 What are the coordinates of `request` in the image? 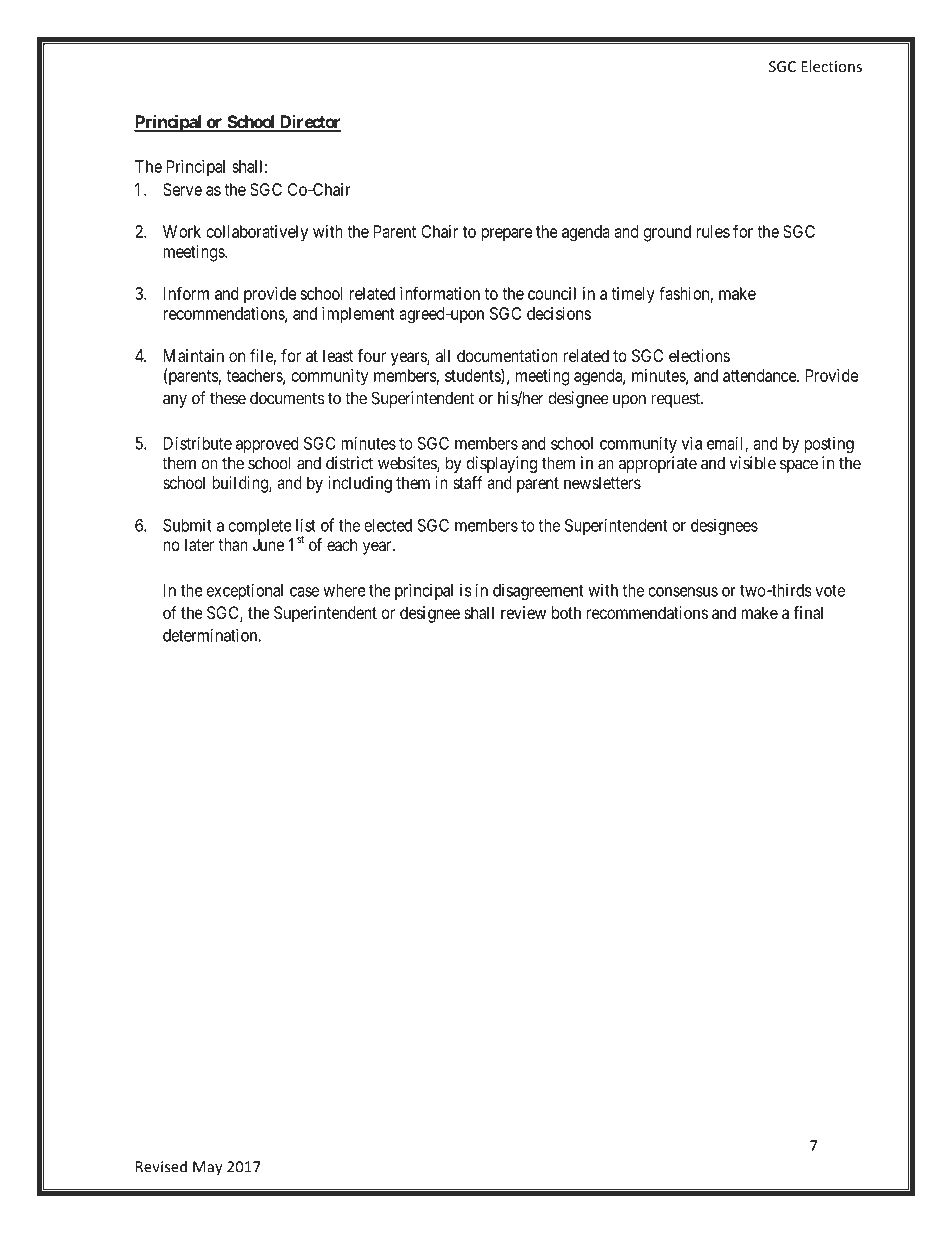 It's located at (676, 400).
